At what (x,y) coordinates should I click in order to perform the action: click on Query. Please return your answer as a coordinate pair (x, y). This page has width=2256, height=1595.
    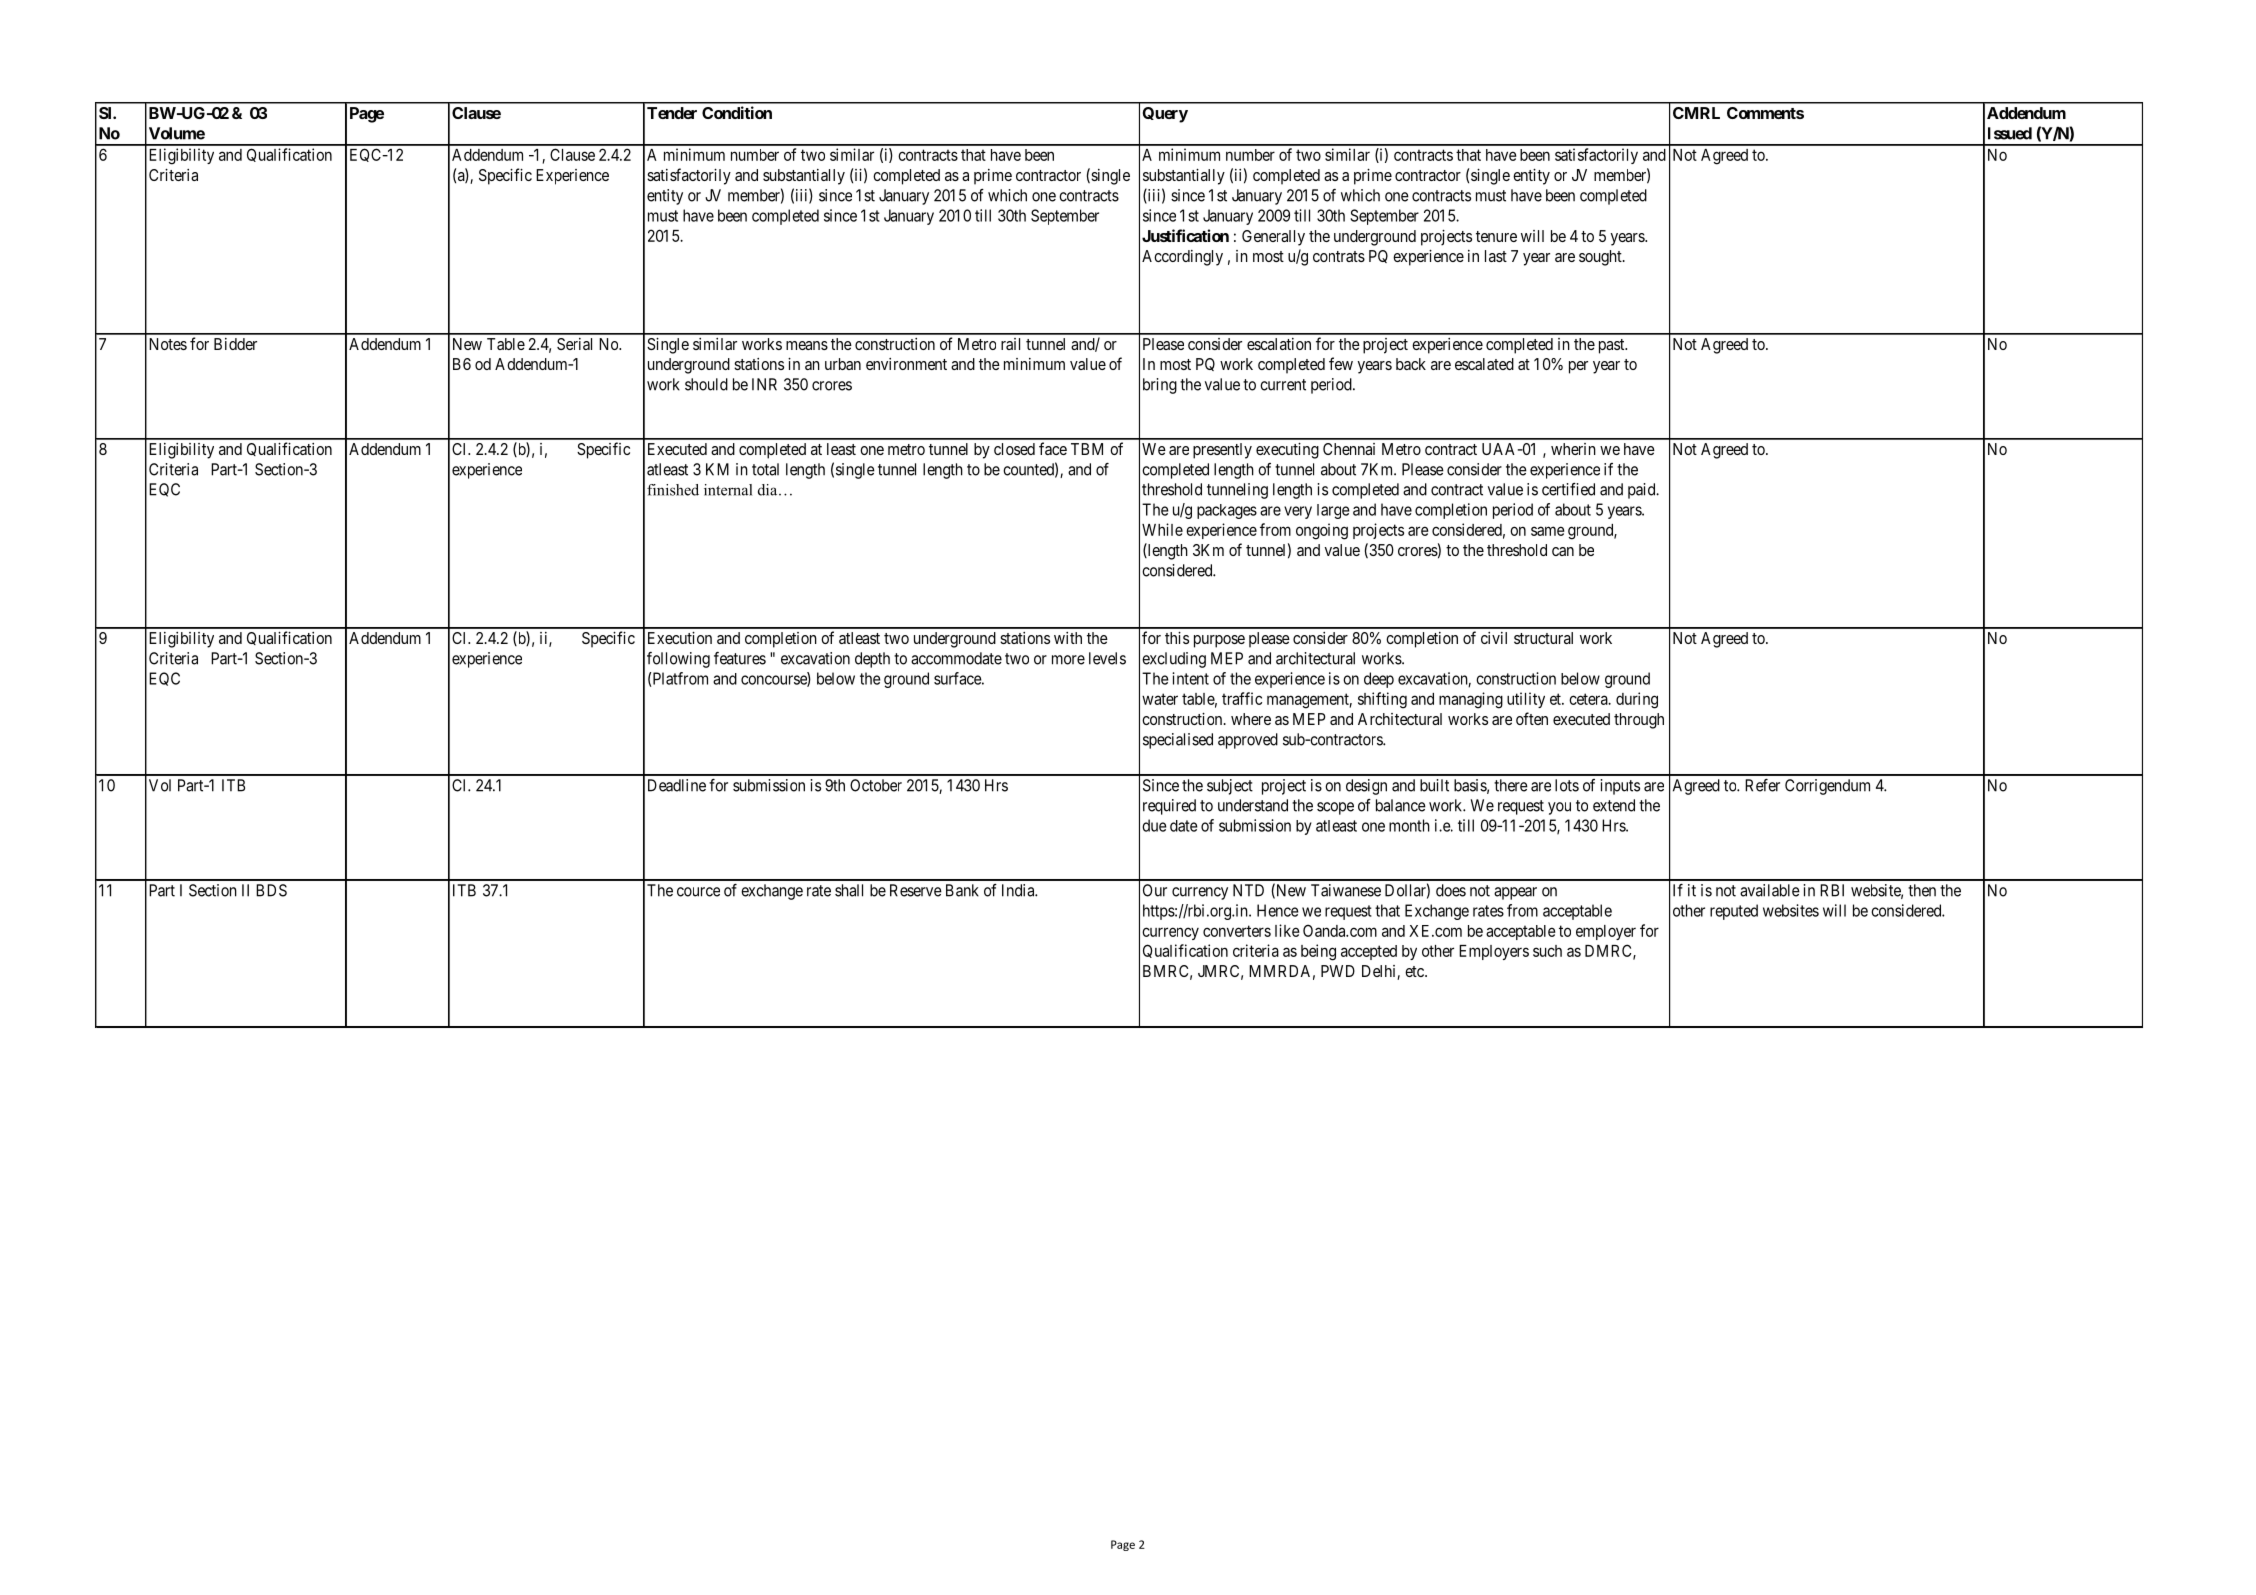
    Looking at the image, I should click on (1165, 115).
